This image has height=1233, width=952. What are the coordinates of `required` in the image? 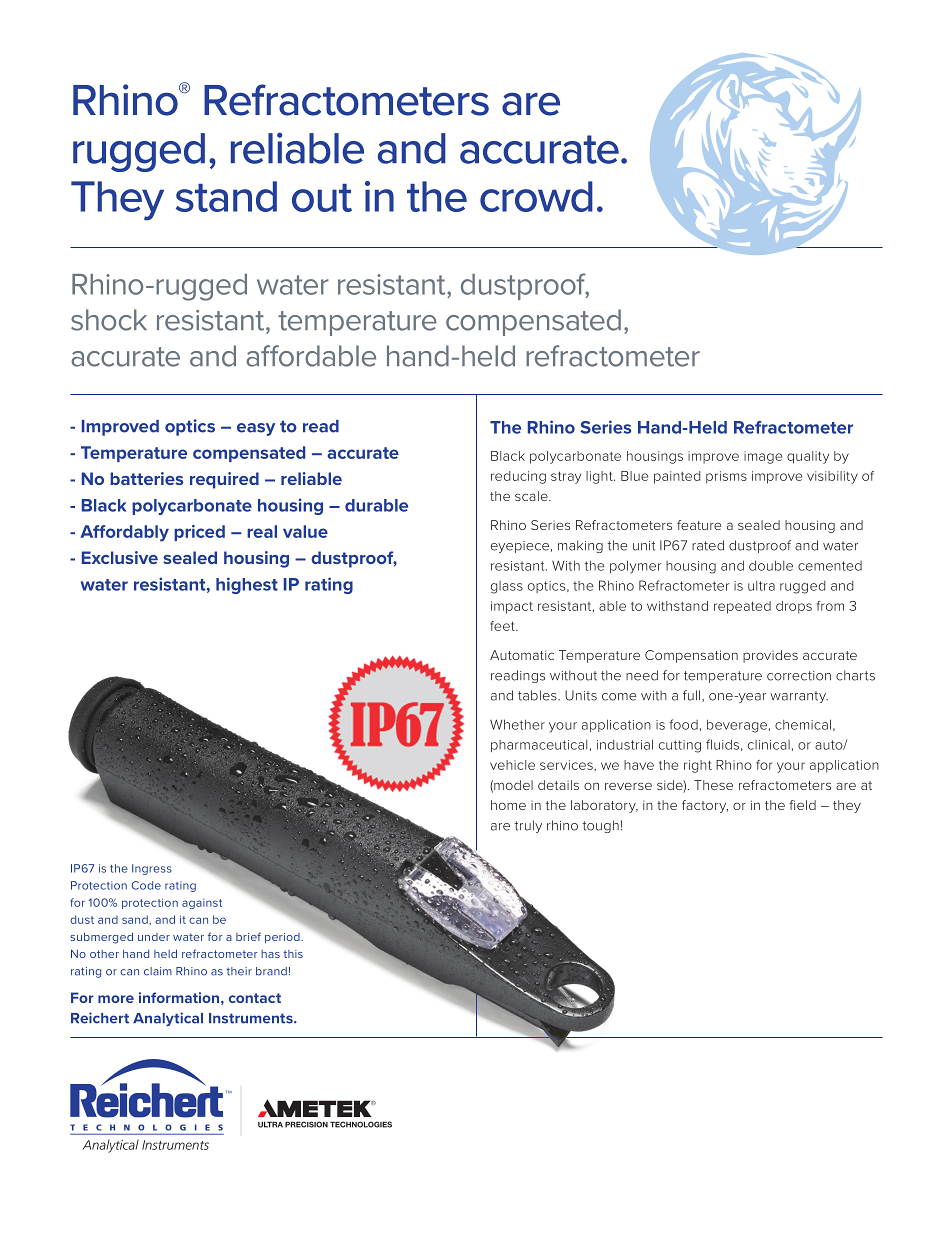 It's located at (224, 480).
